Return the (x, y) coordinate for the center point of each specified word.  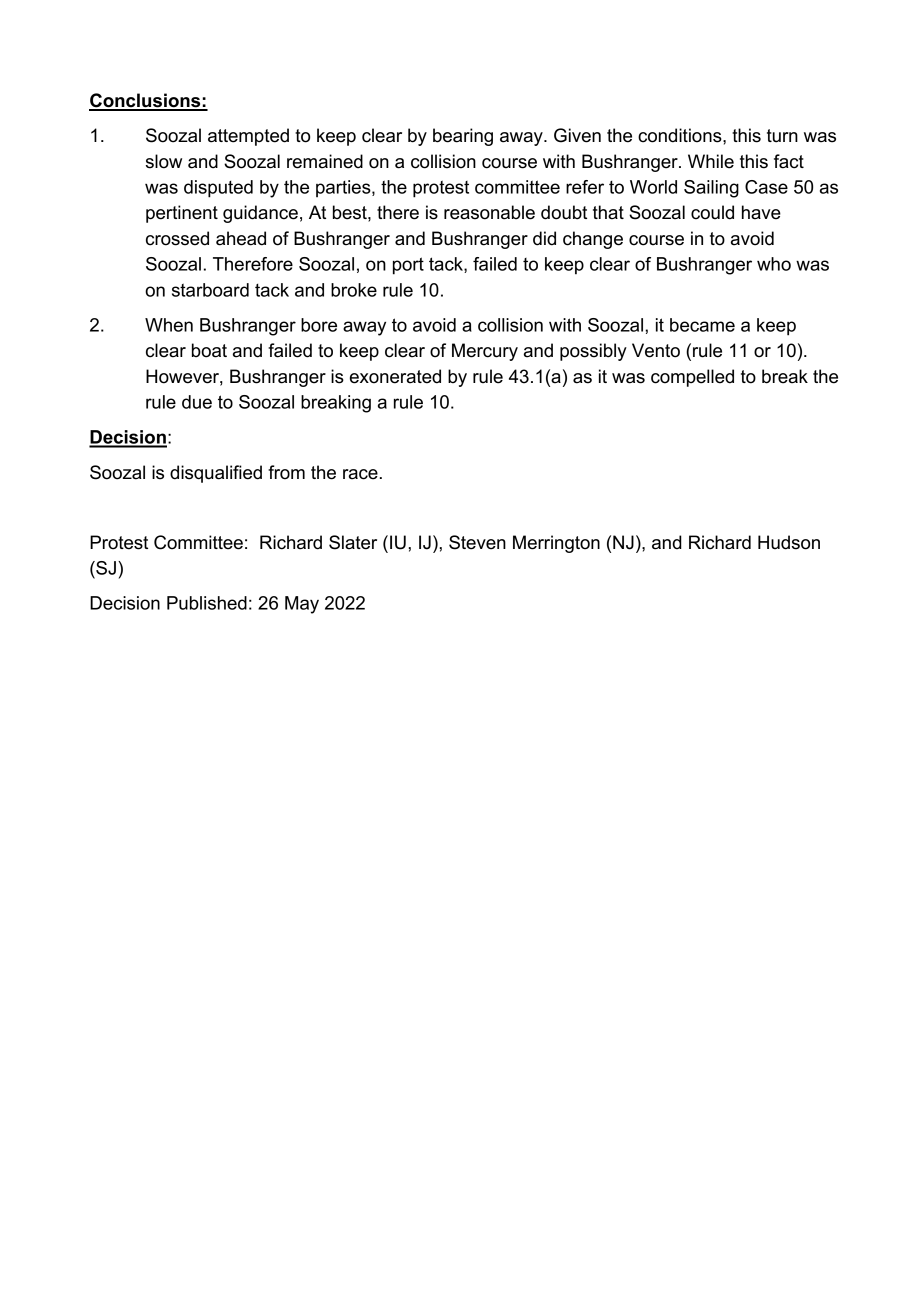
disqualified (216, 474)
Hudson (789, 542)
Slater (353, 542)
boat (209, 350)
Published (207, 603)
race (360, 474)
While (711, 161)
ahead (241, 238)
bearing (463, 137)
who (774, 264)
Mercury (485, 352)
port (408, 266)
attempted (248, 137)
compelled (692, 378)
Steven (477, 542)
